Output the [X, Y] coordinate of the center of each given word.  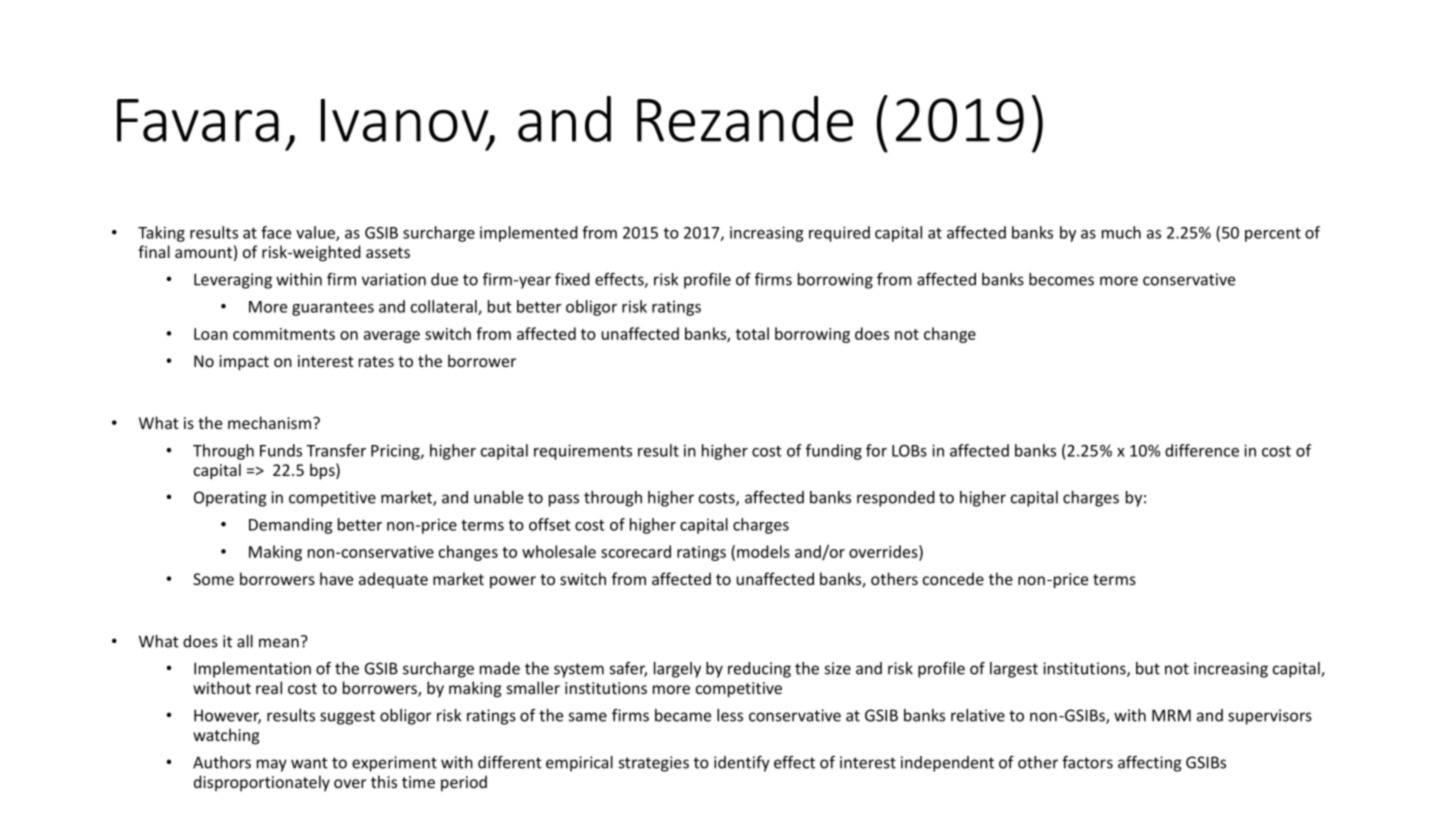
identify [742, 764]
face [276, 232]
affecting [1150, 764]
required [839, 234]
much [1121, 232]
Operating [230, 499]
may [272, 765]
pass [564, 500]
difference [1202, 450]
